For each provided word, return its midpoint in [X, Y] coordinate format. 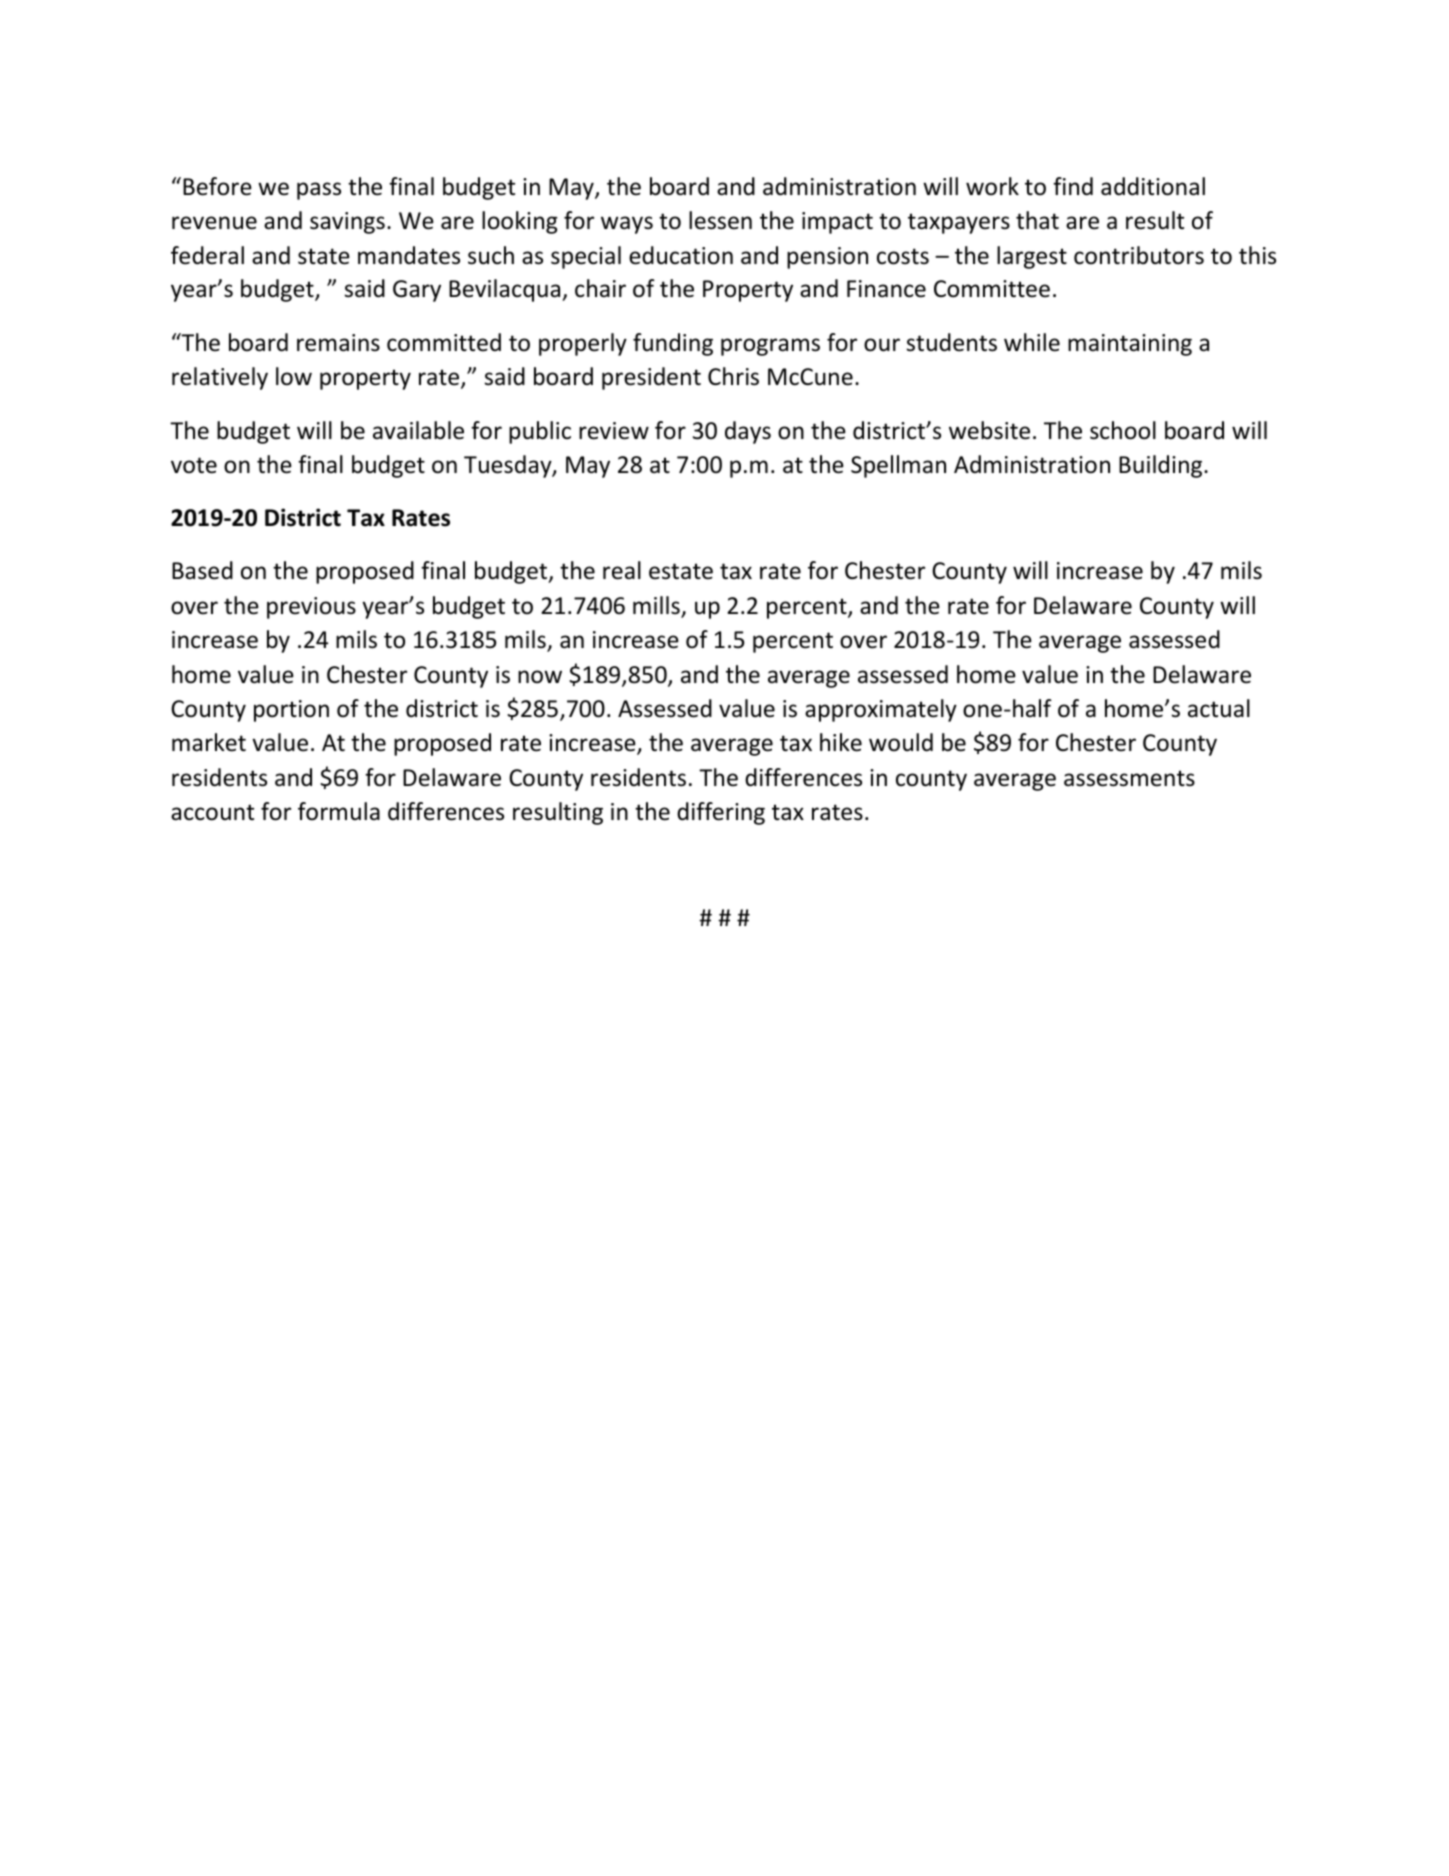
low [294, 376]
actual [1219, 708]
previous [311, 608]
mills [657, 606]
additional [1153, 186]
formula [339, 811]
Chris [733, 376]
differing [721, 813]
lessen [720, 220]
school [1123, 430]
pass [319, 191]
